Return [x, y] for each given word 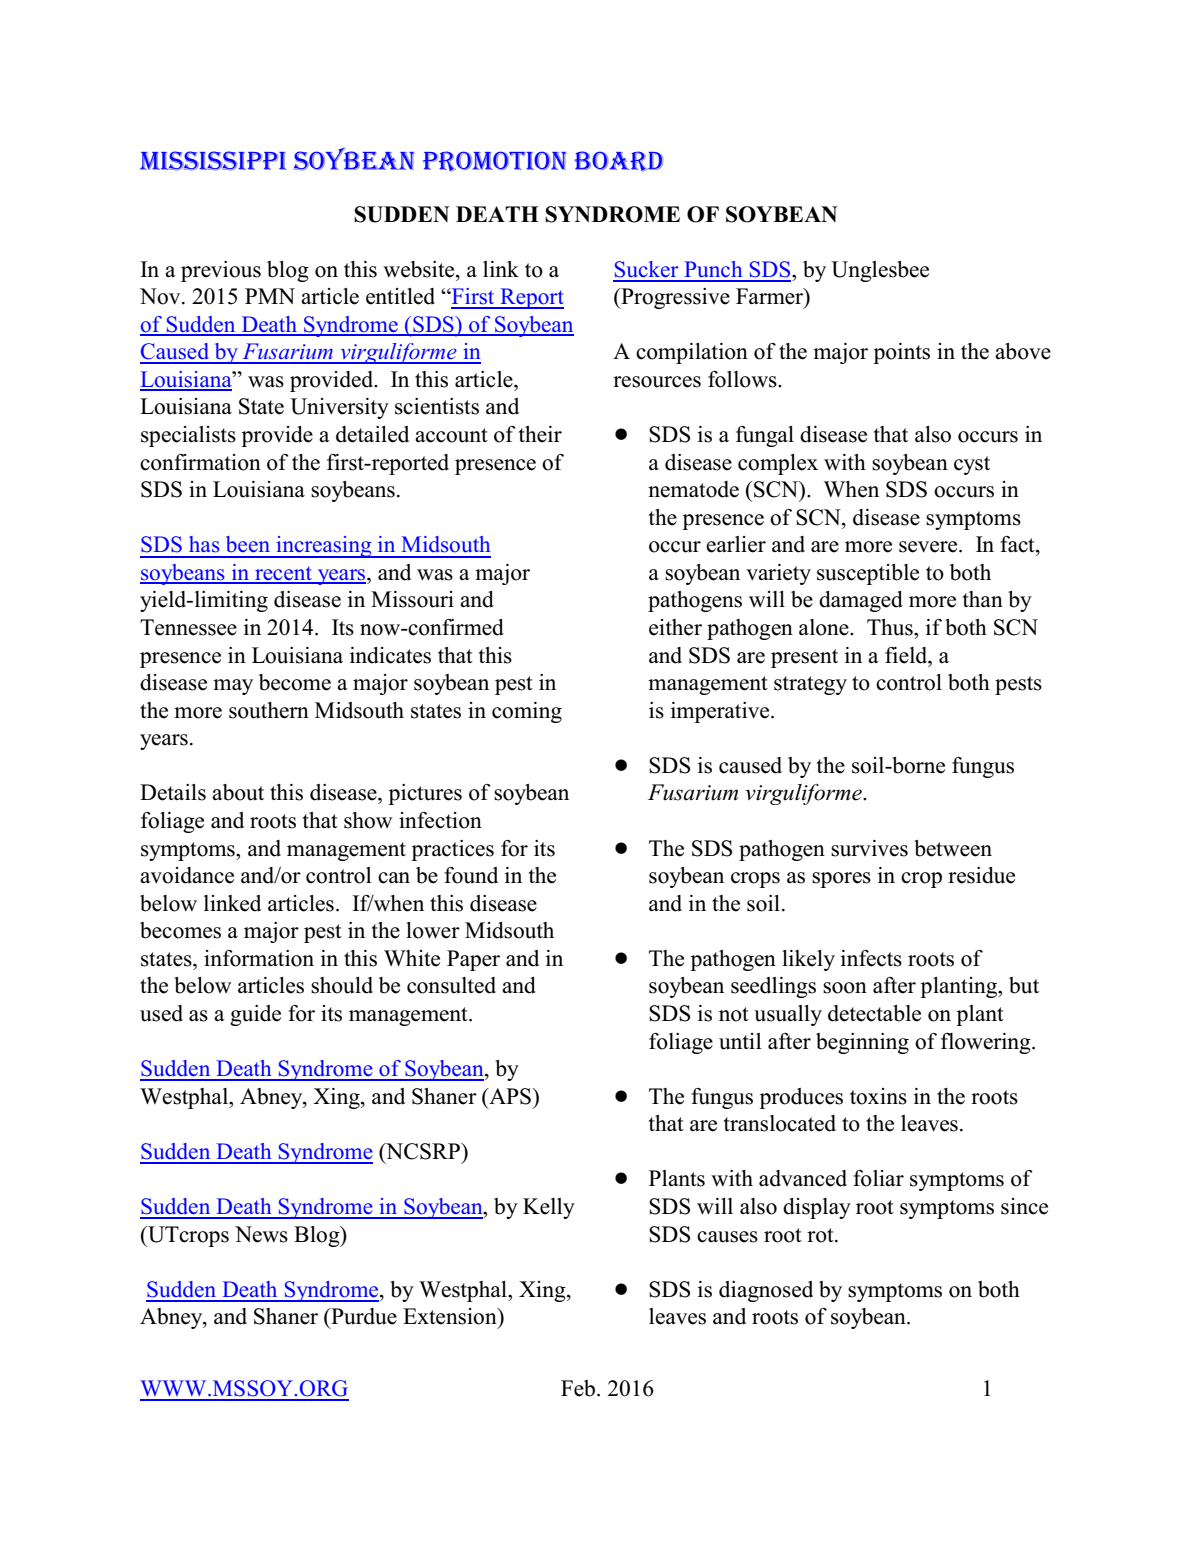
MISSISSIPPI [213, 161]
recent [283, 574]
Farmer [770, 296]
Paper [473, 960]
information [259, 958]
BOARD [619, 161]
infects [871, 958]
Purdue [363, 1316]
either [675, 627]
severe [929, 547]
